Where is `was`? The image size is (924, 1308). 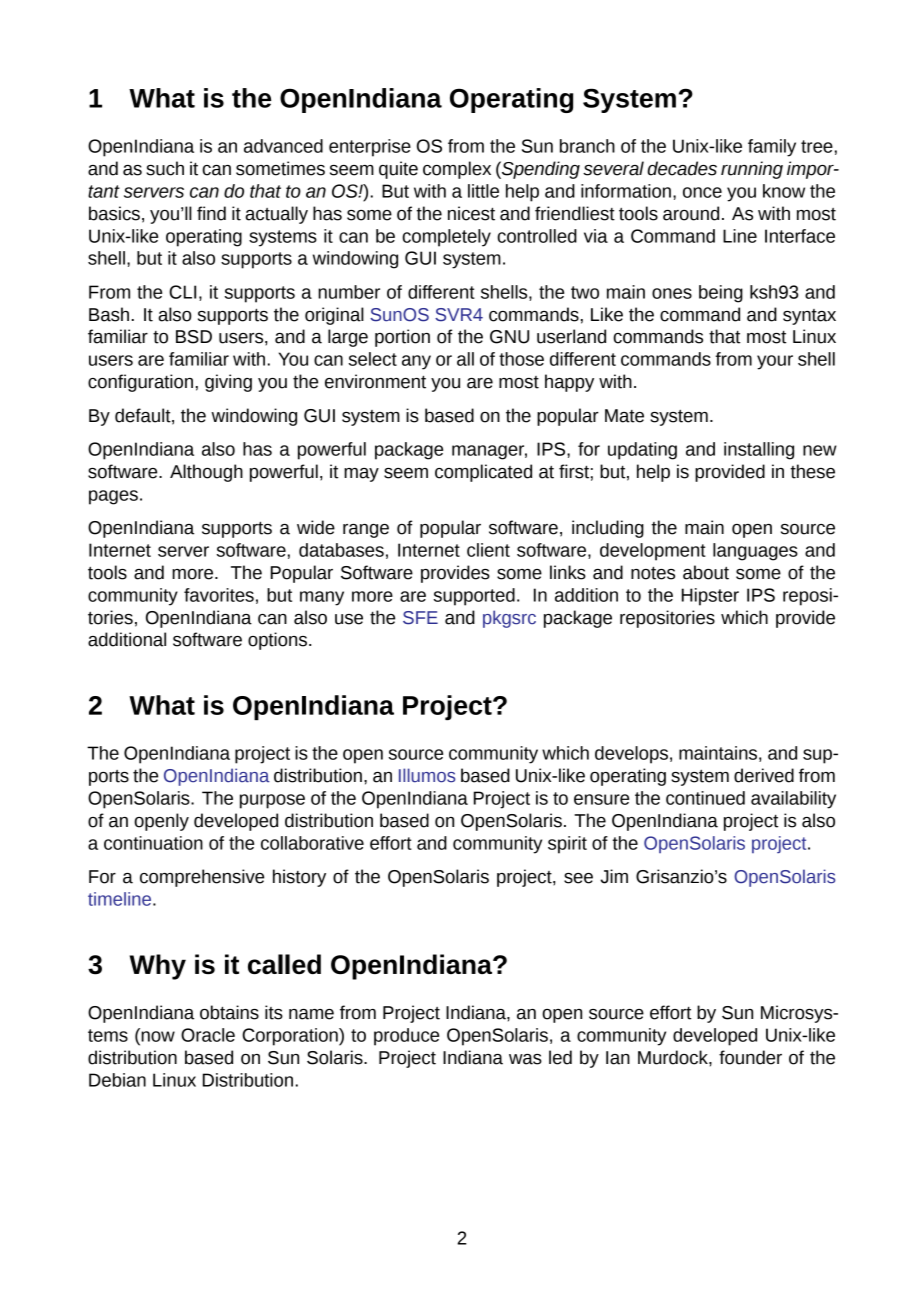 was is located at coordinates (525, 1059).
